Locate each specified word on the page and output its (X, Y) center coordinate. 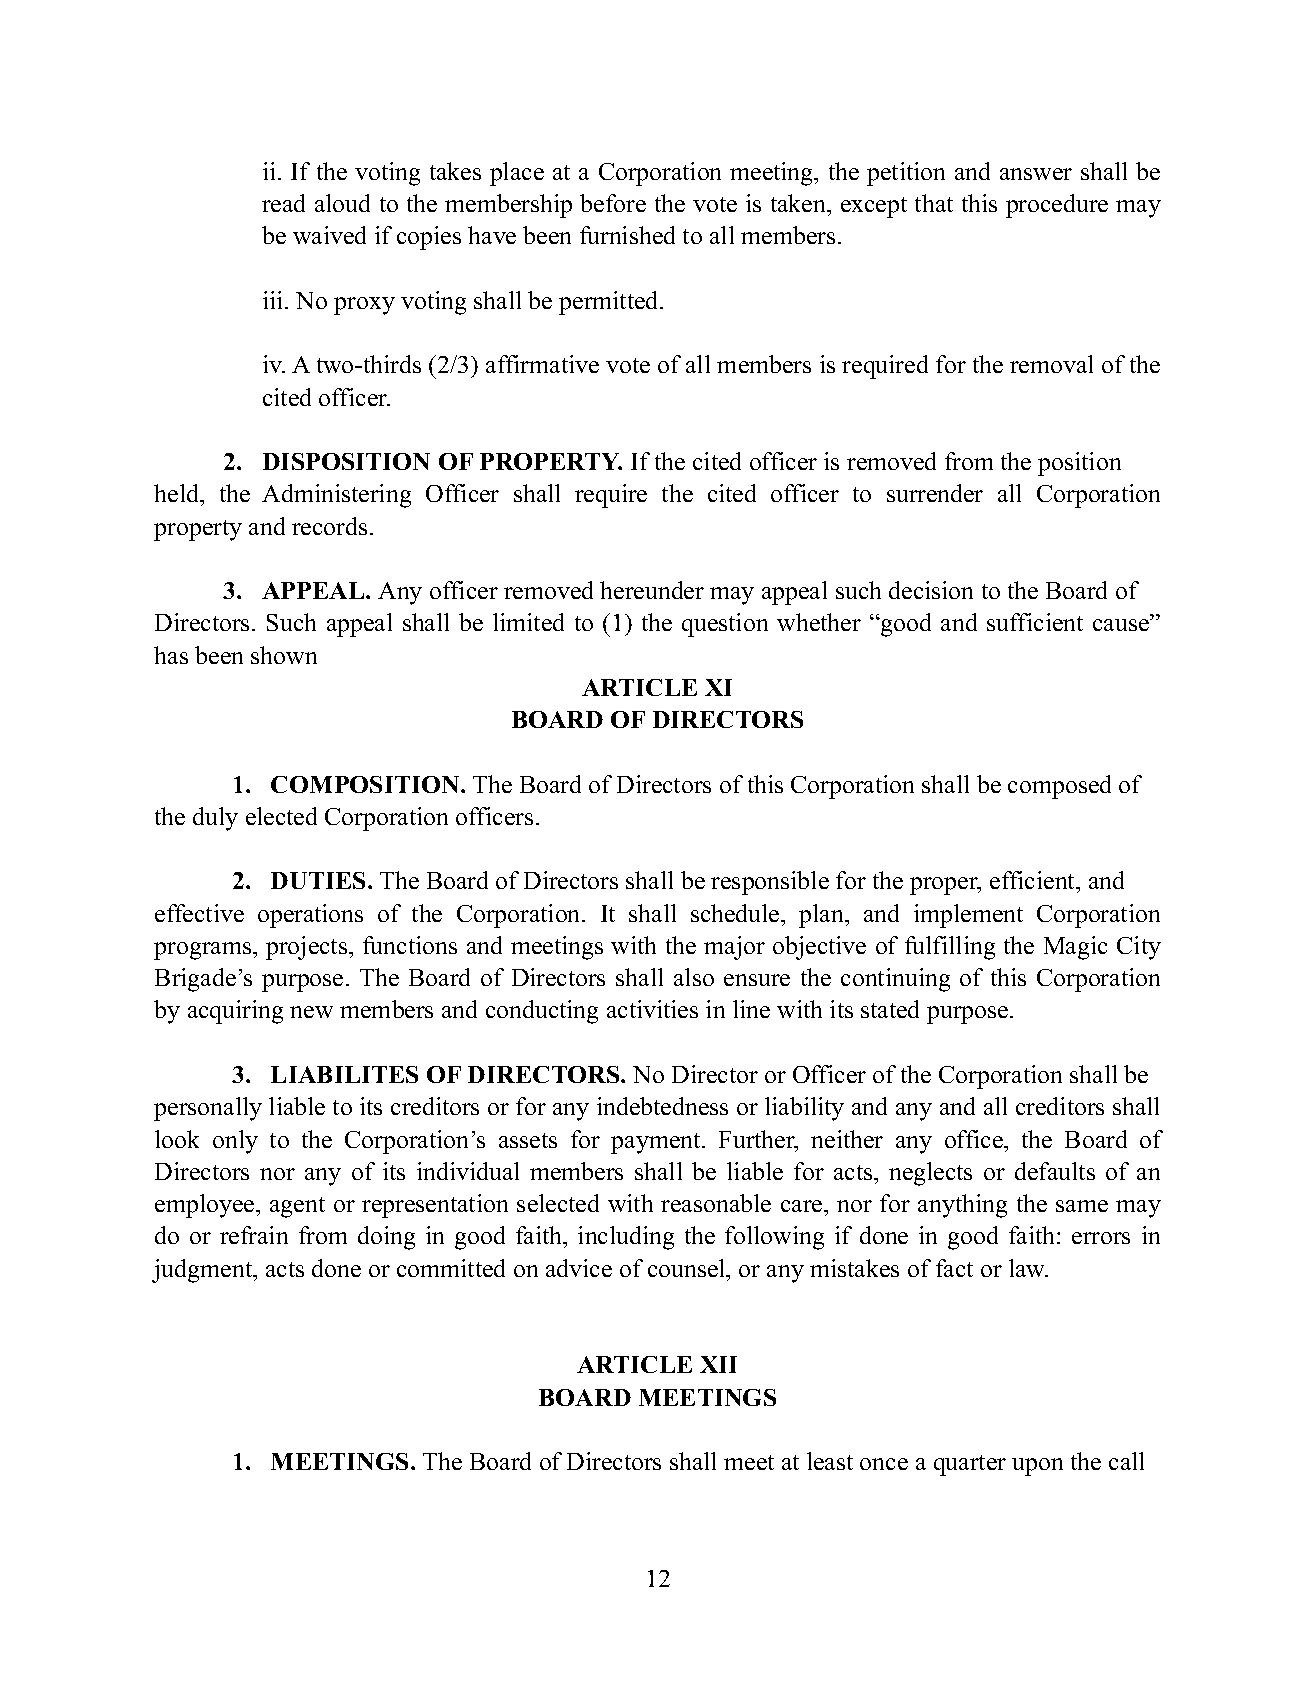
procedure (1057, 206)
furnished (627, 235)
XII (718, 1364)
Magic (1075, 948)
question (725, 625)
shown (284, 655)
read (283, 203)
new (311, 1012)
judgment (203, 1271)
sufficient (1035, 622)
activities (652, 1009)
